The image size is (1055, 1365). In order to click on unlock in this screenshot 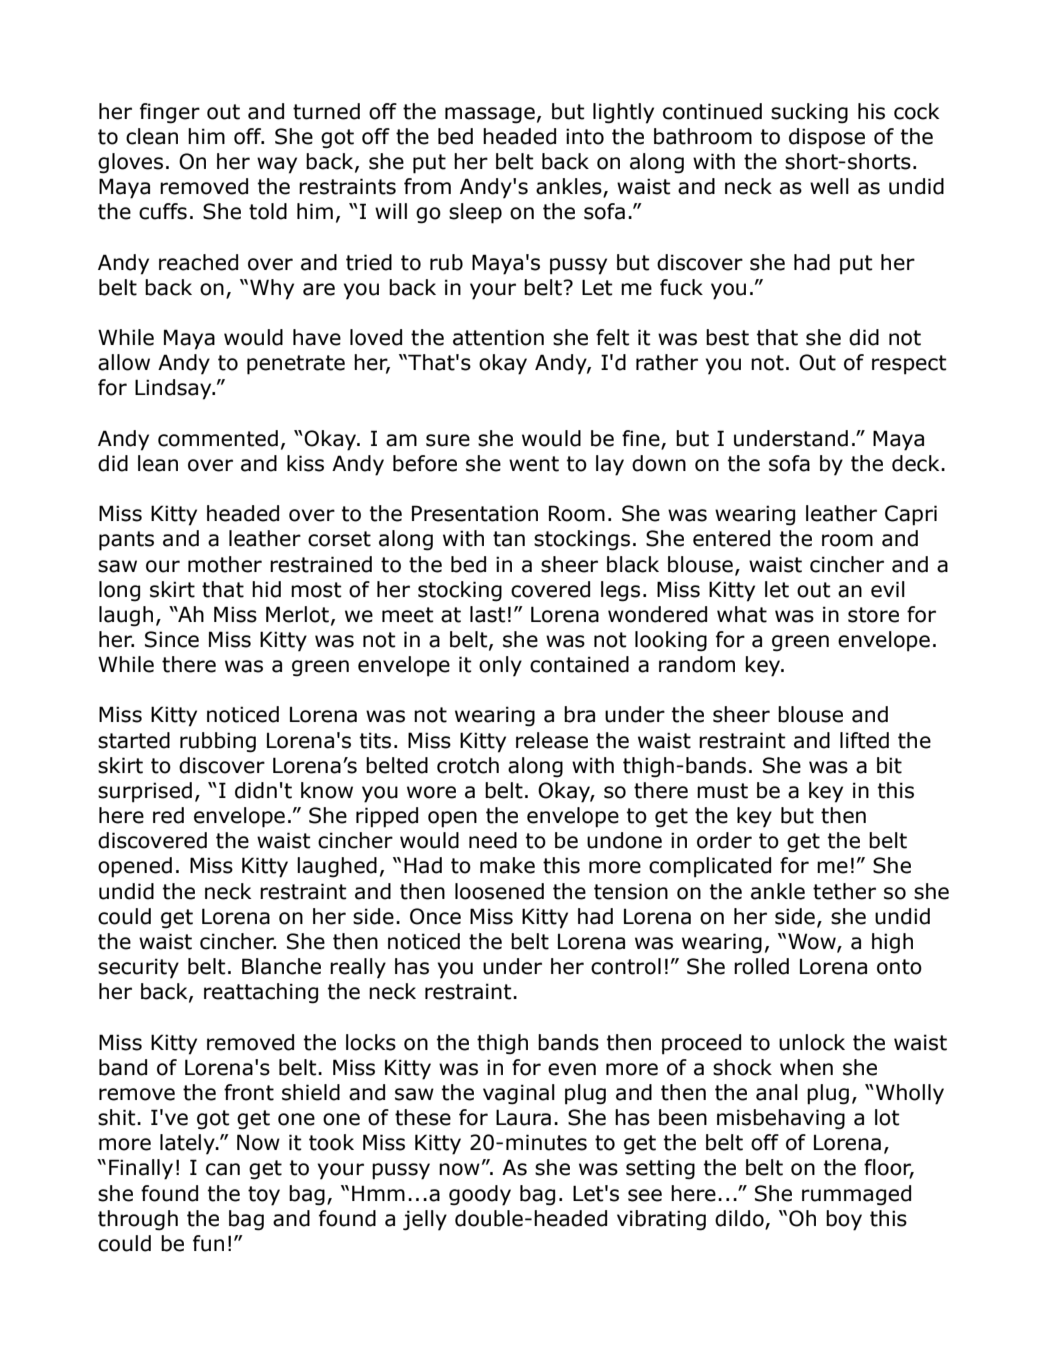, I will do `click(812, 1042)`.
